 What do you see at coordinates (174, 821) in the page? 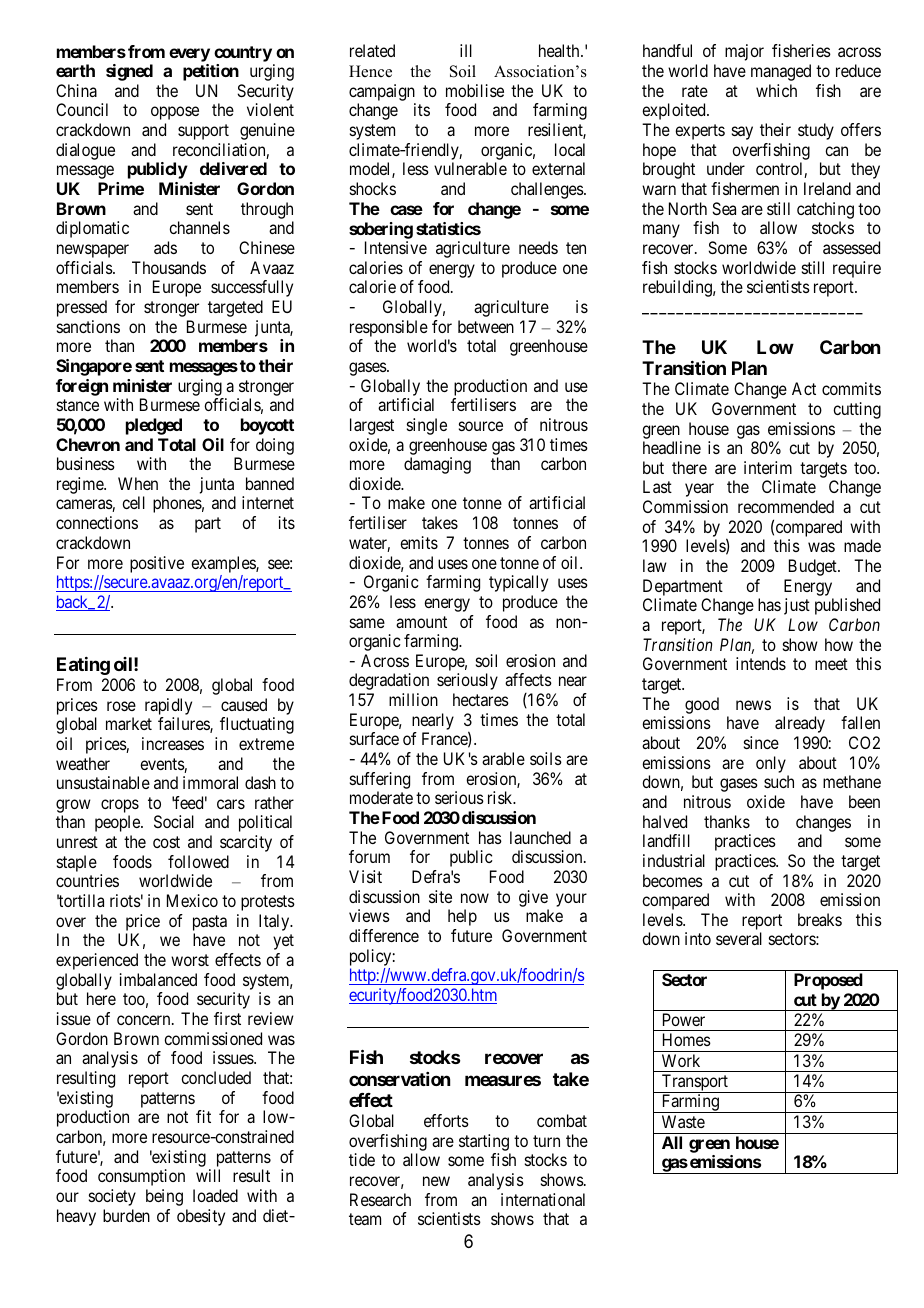
I see `Social` at bounding box center [174, 821].
